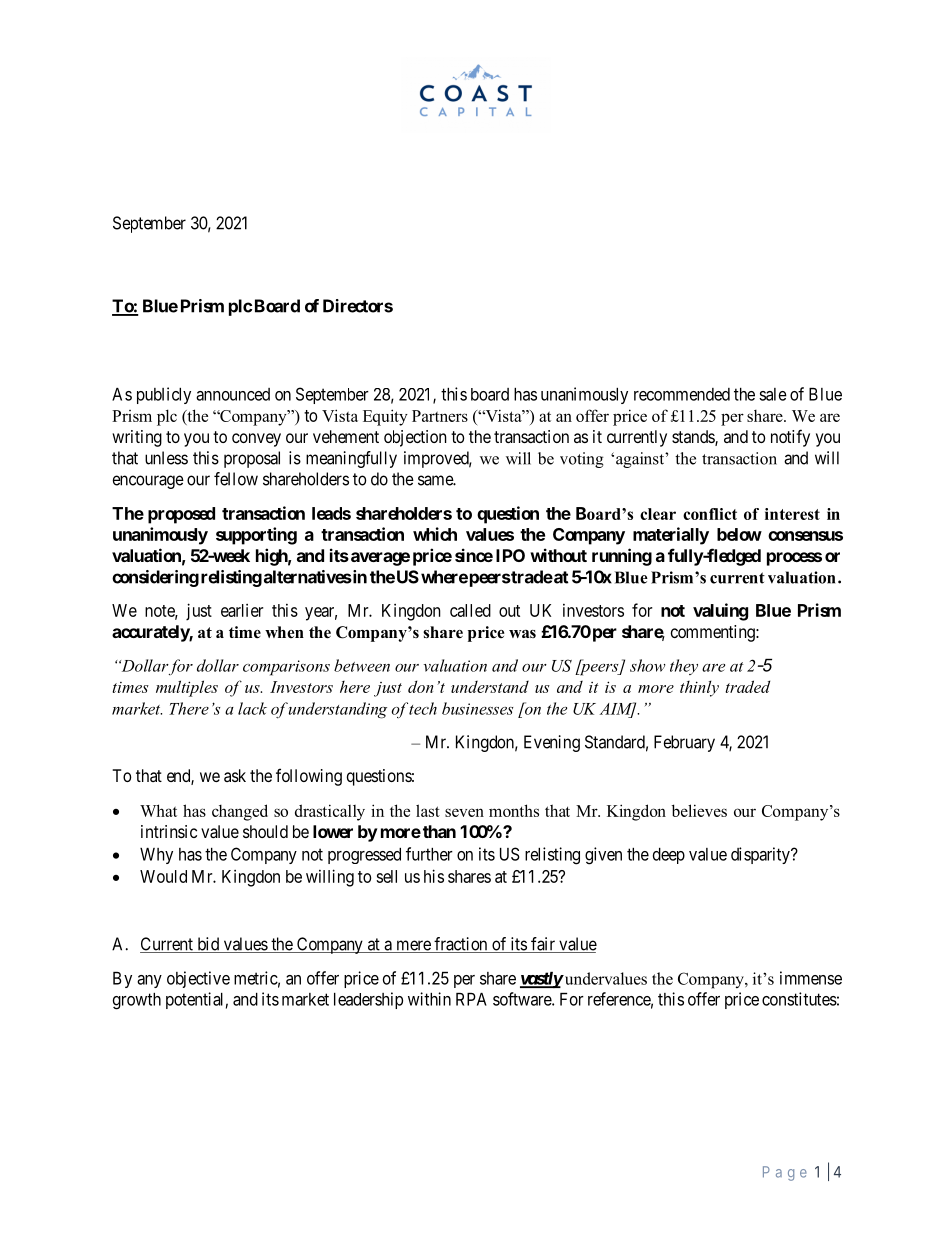  I want to click on sale, so click(773, 394).
